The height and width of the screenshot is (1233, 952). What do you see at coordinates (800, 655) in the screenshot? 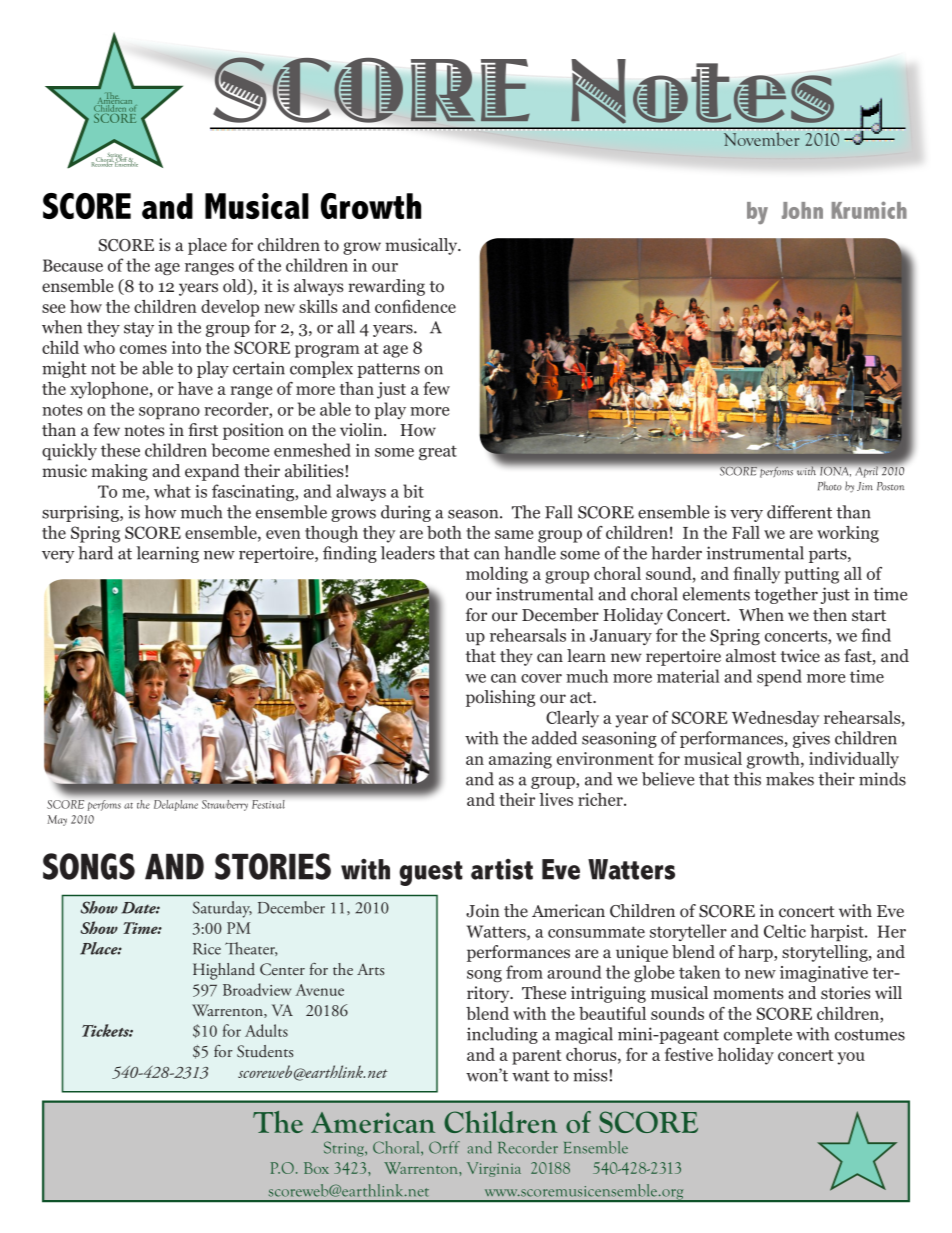
I see `twice` at bounding box center [800, 655].
